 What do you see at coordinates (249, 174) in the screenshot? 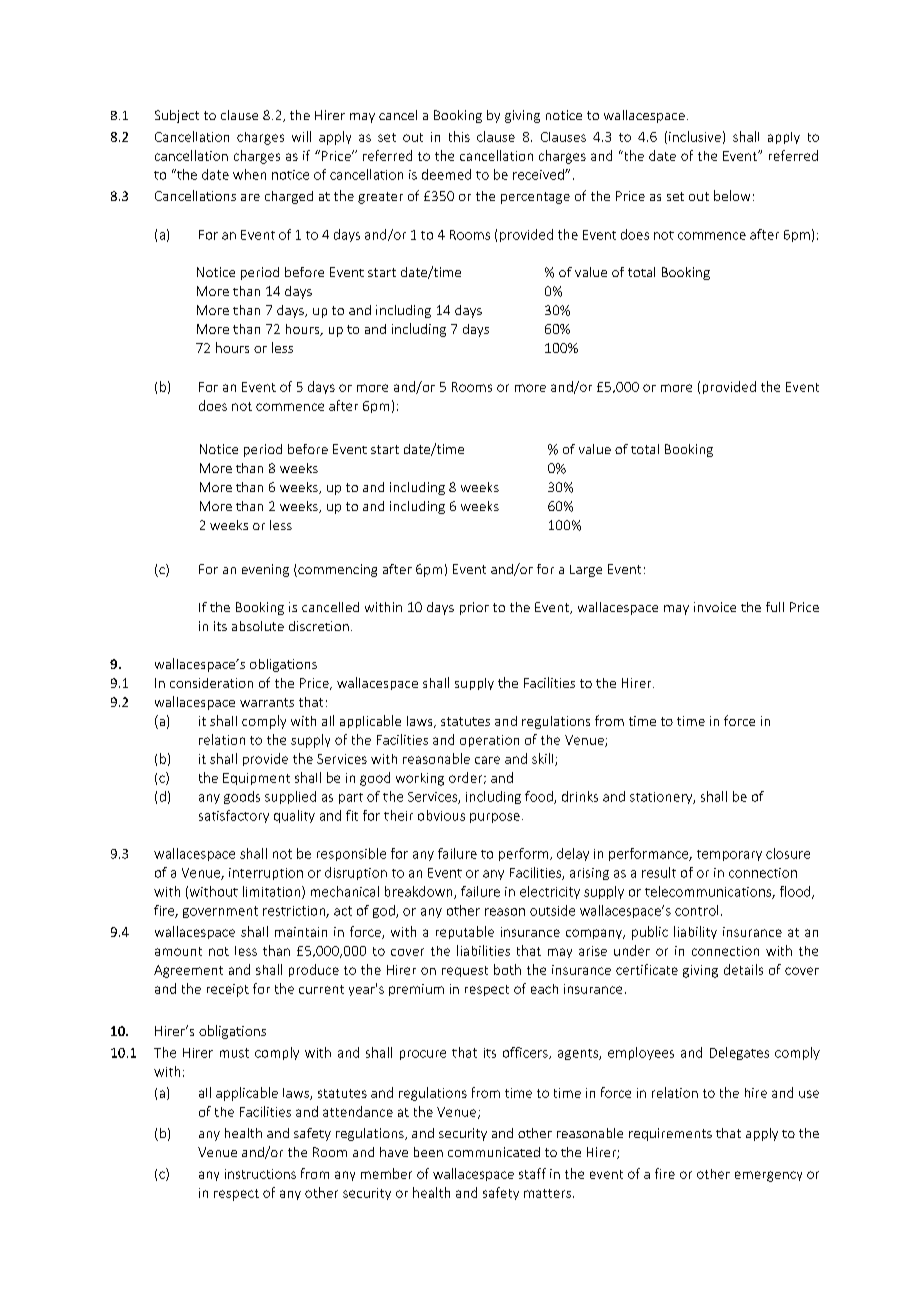
I see `when` at bounding box center [249, 174].
